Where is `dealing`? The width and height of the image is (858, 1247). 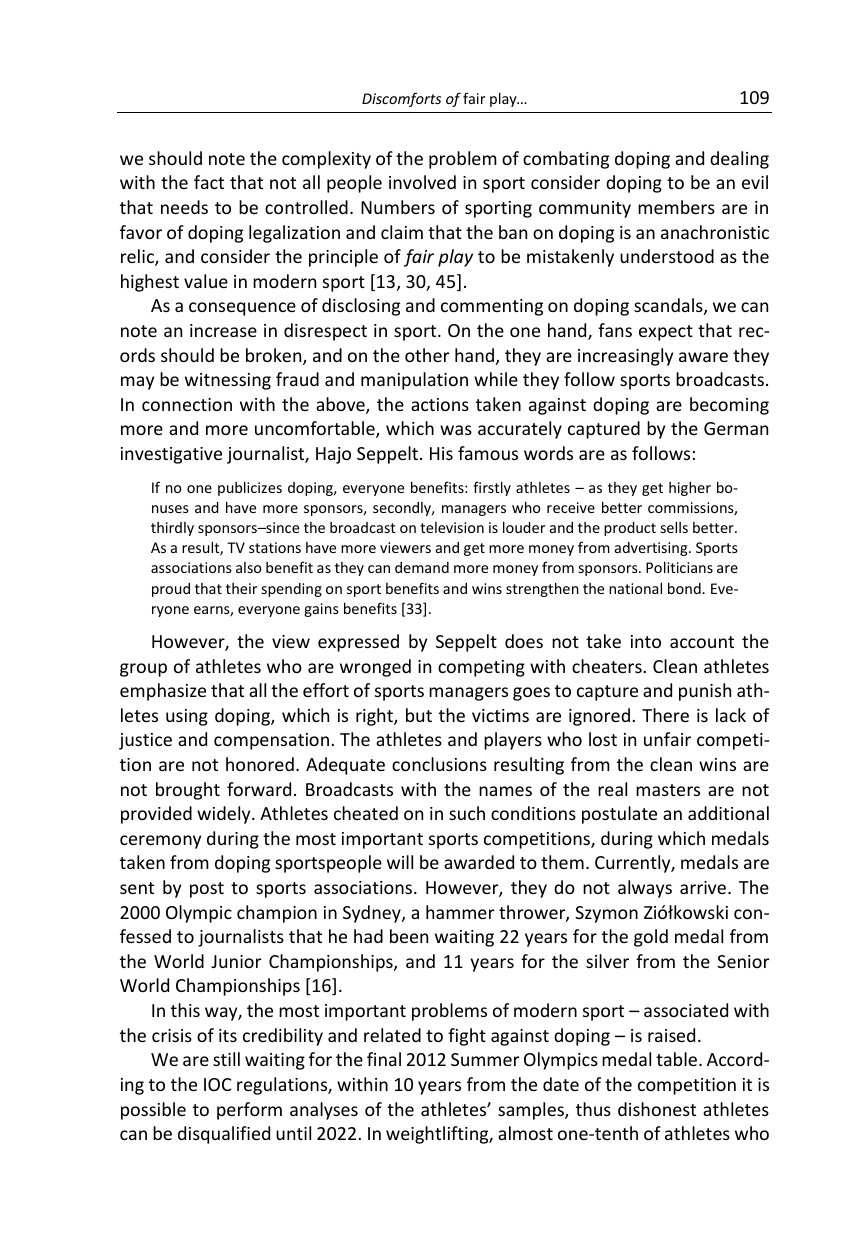
dealing is located at coordinates (739, 160).
